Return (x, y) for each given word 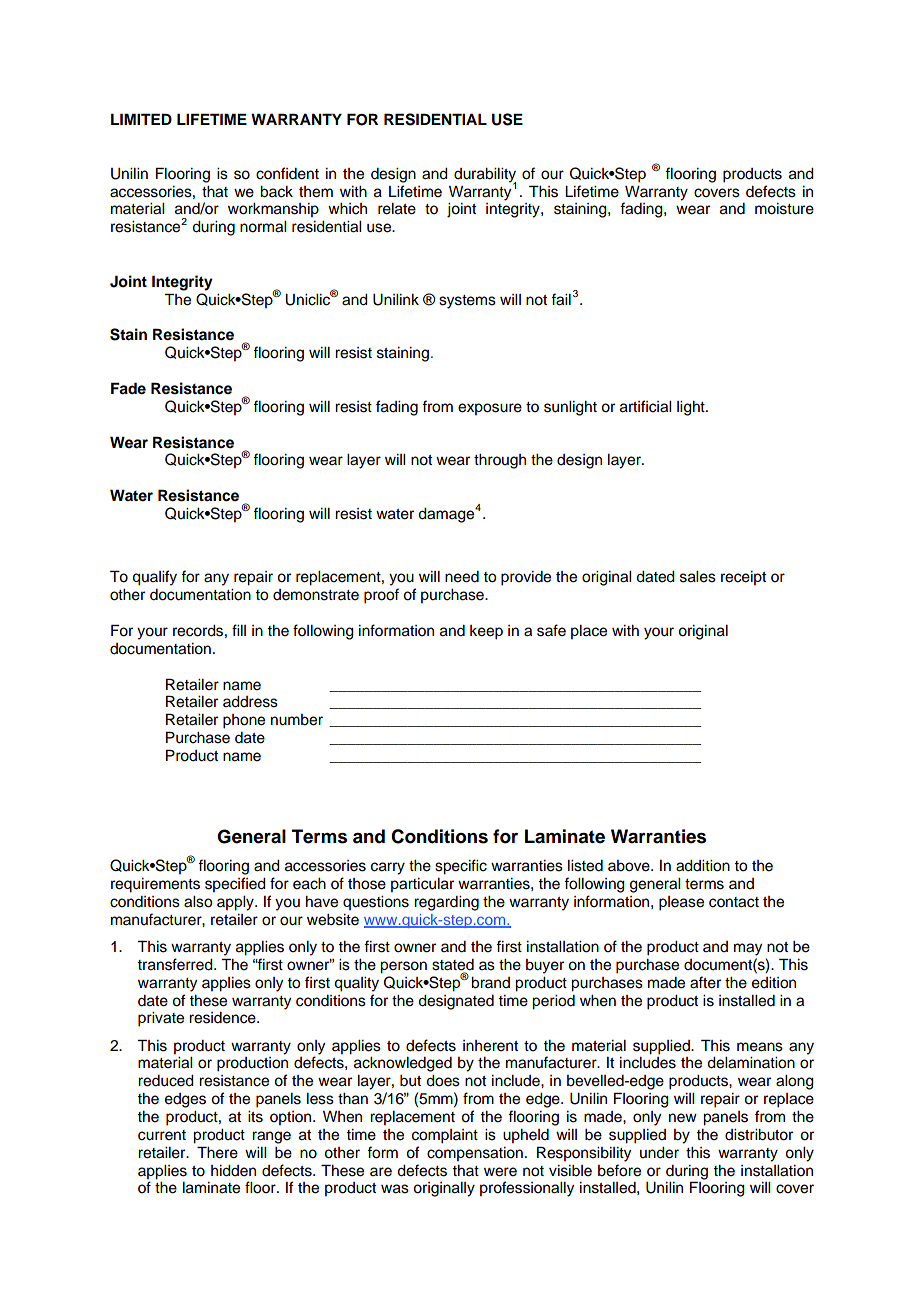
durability (485, 176)
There (217, 1152)
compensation (475, 1154)
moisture (784, 209)
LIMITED (141, 119)
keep (486, 632)
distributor (759, 1135)
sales (698, 577)
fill (239, 630)
